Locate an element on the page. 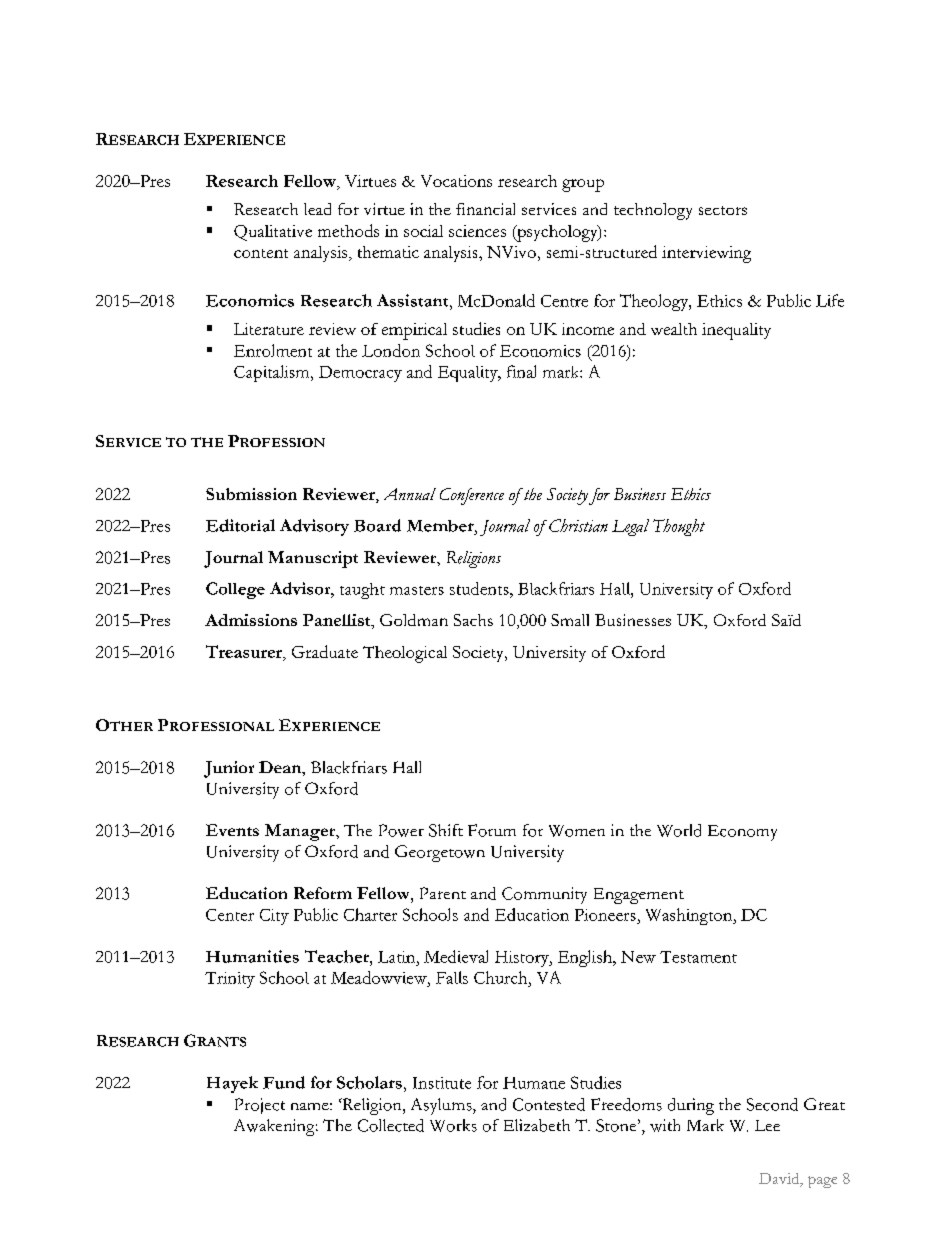 The image size is (952, 1233). Economy is located at coordinates (742, 833).
